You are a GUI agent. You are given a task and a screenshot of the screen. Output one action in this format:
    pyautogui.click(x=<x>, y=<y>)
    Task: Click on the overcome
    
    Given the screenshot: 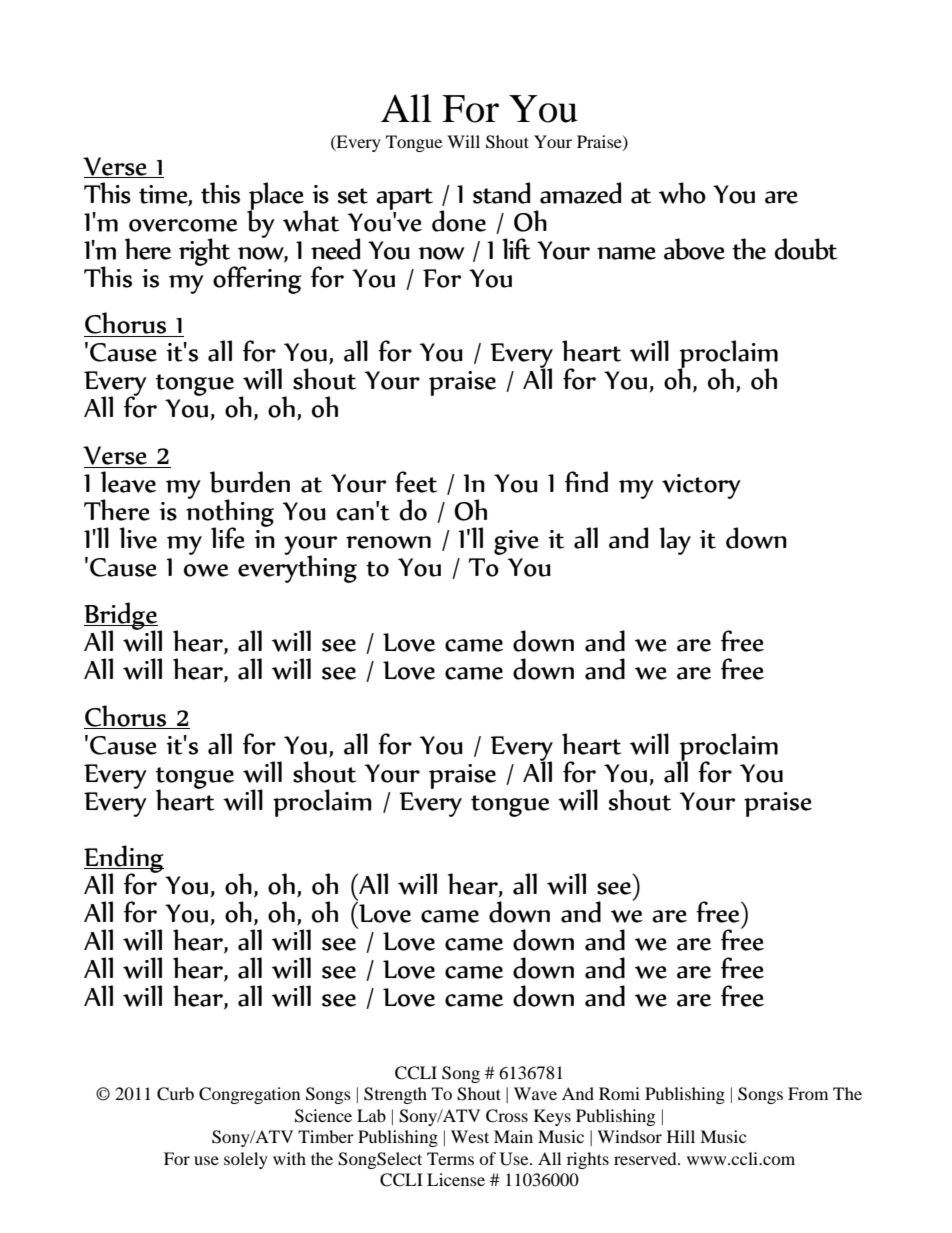 What is the action you would take?
    pyautogui.click(x=183, y=225)
